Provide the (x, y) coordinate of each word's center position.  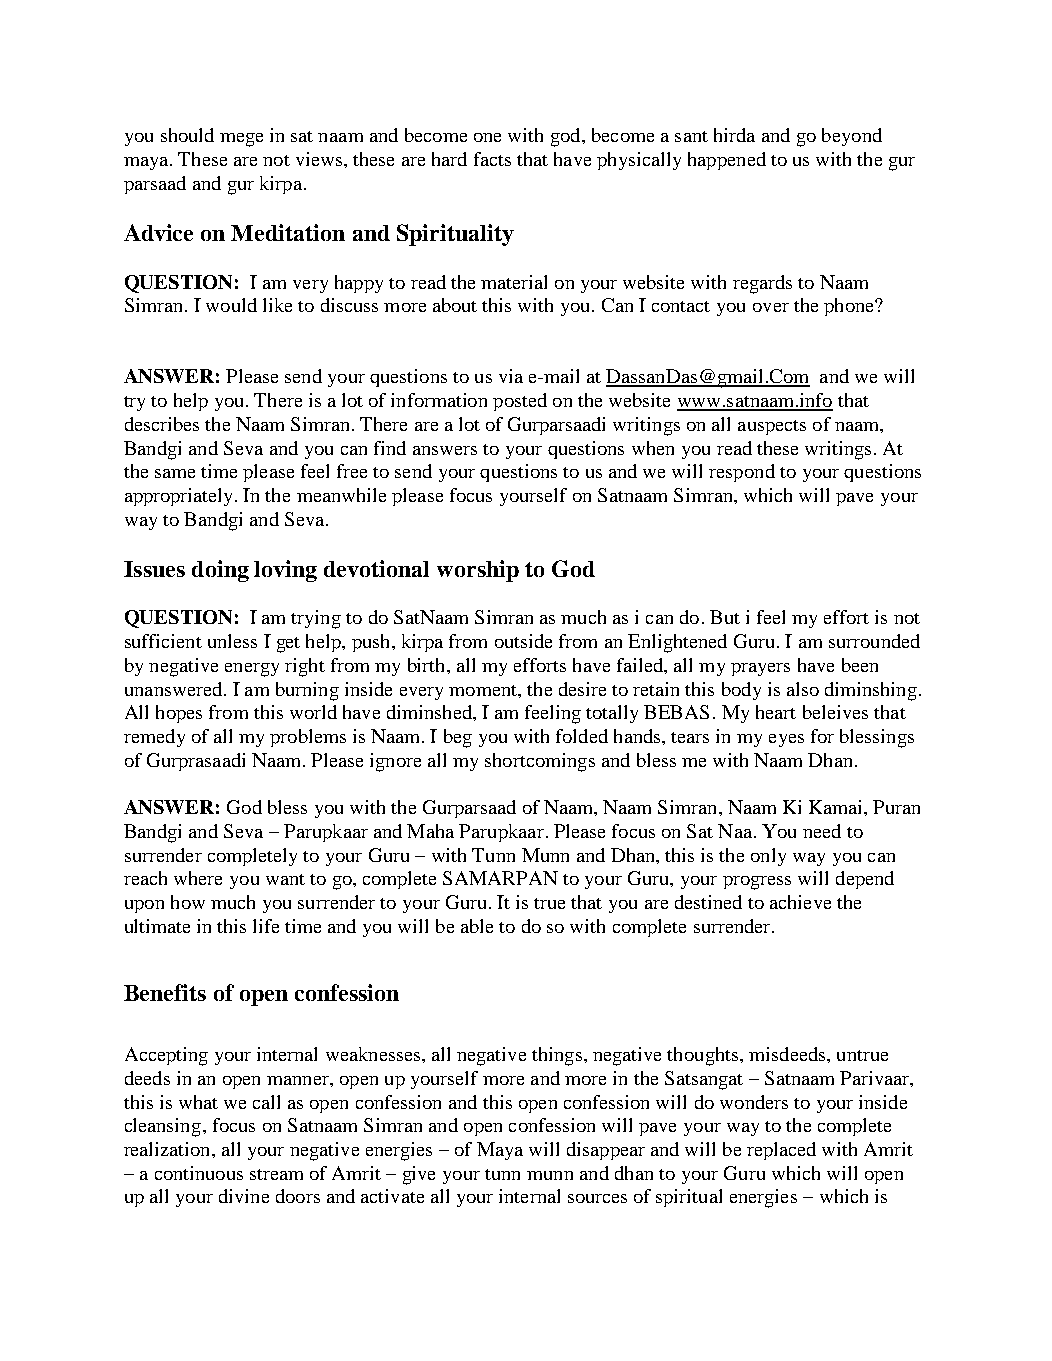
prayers (760, 669)
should (187, 135)
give (419, 1175)
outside (523, 641)
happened (727, 161)
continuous (199, 1173)
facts (492, 159)
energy (252, 670)
